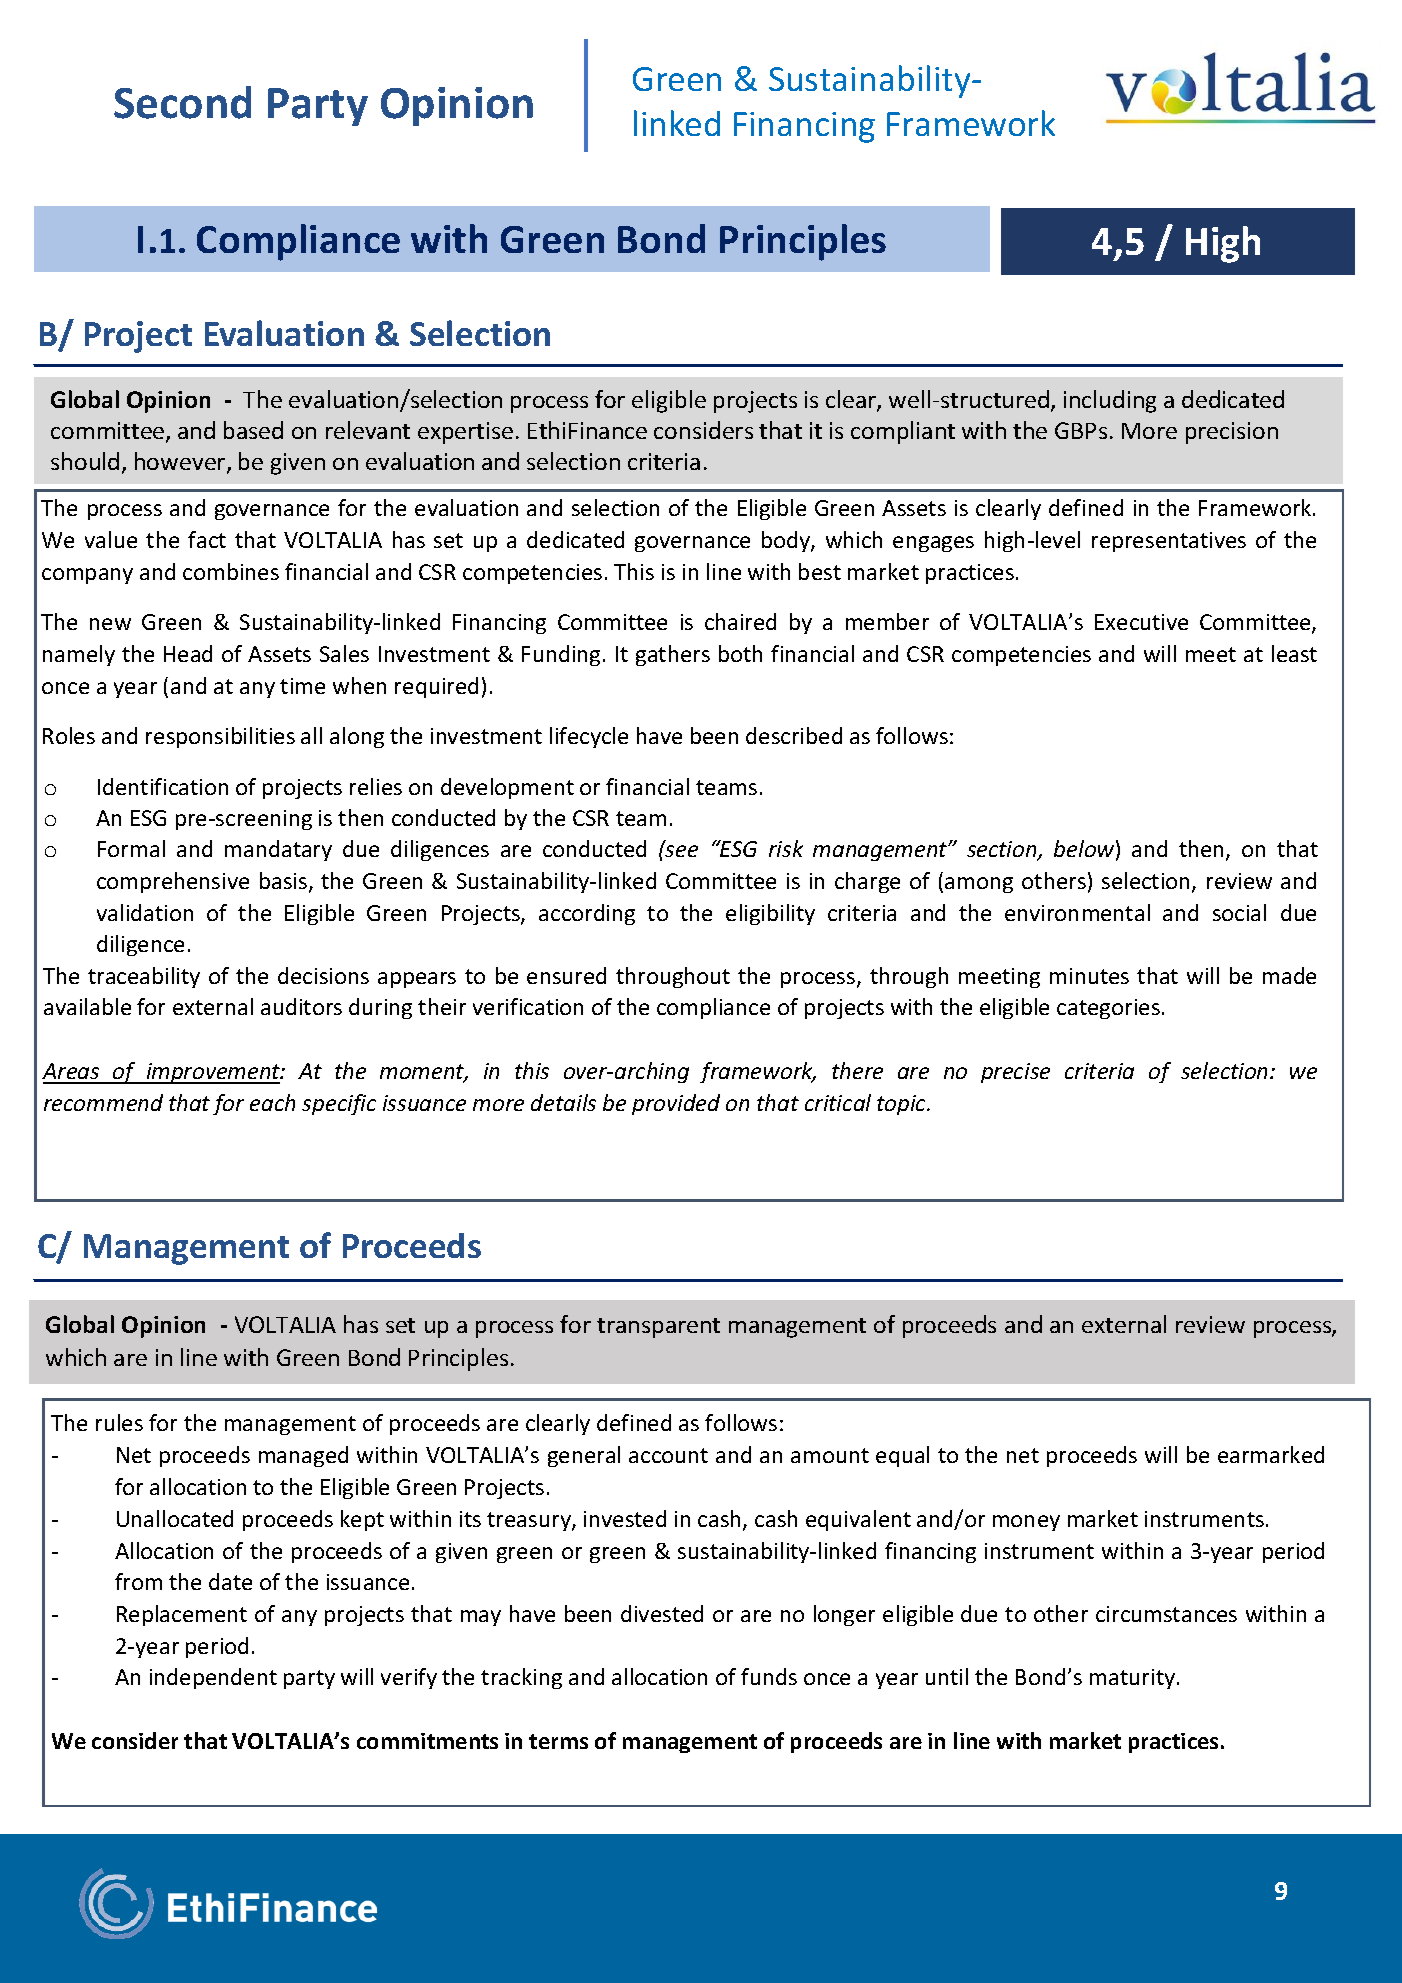 This screenshot has height=1983, width=1402. Describe the element at coordinates (207, 539) in the screenshot. I see `fact` at that location.
